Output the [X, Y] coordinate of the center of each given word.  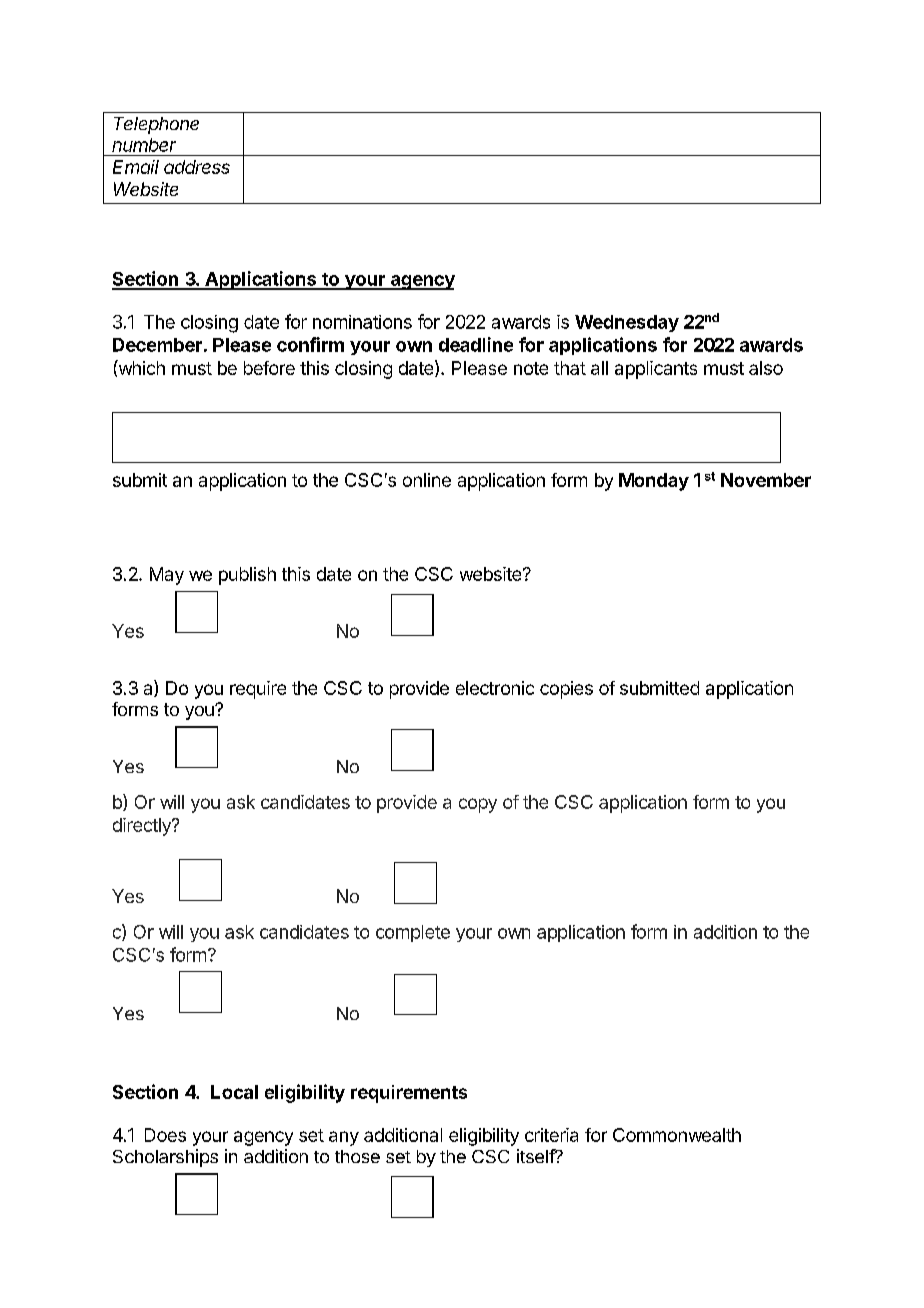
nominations [362, 322]
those [357, 1156]
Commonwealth [677, 1135]
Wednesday [627, 323]
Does [165, 1135]
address [197, 167]
